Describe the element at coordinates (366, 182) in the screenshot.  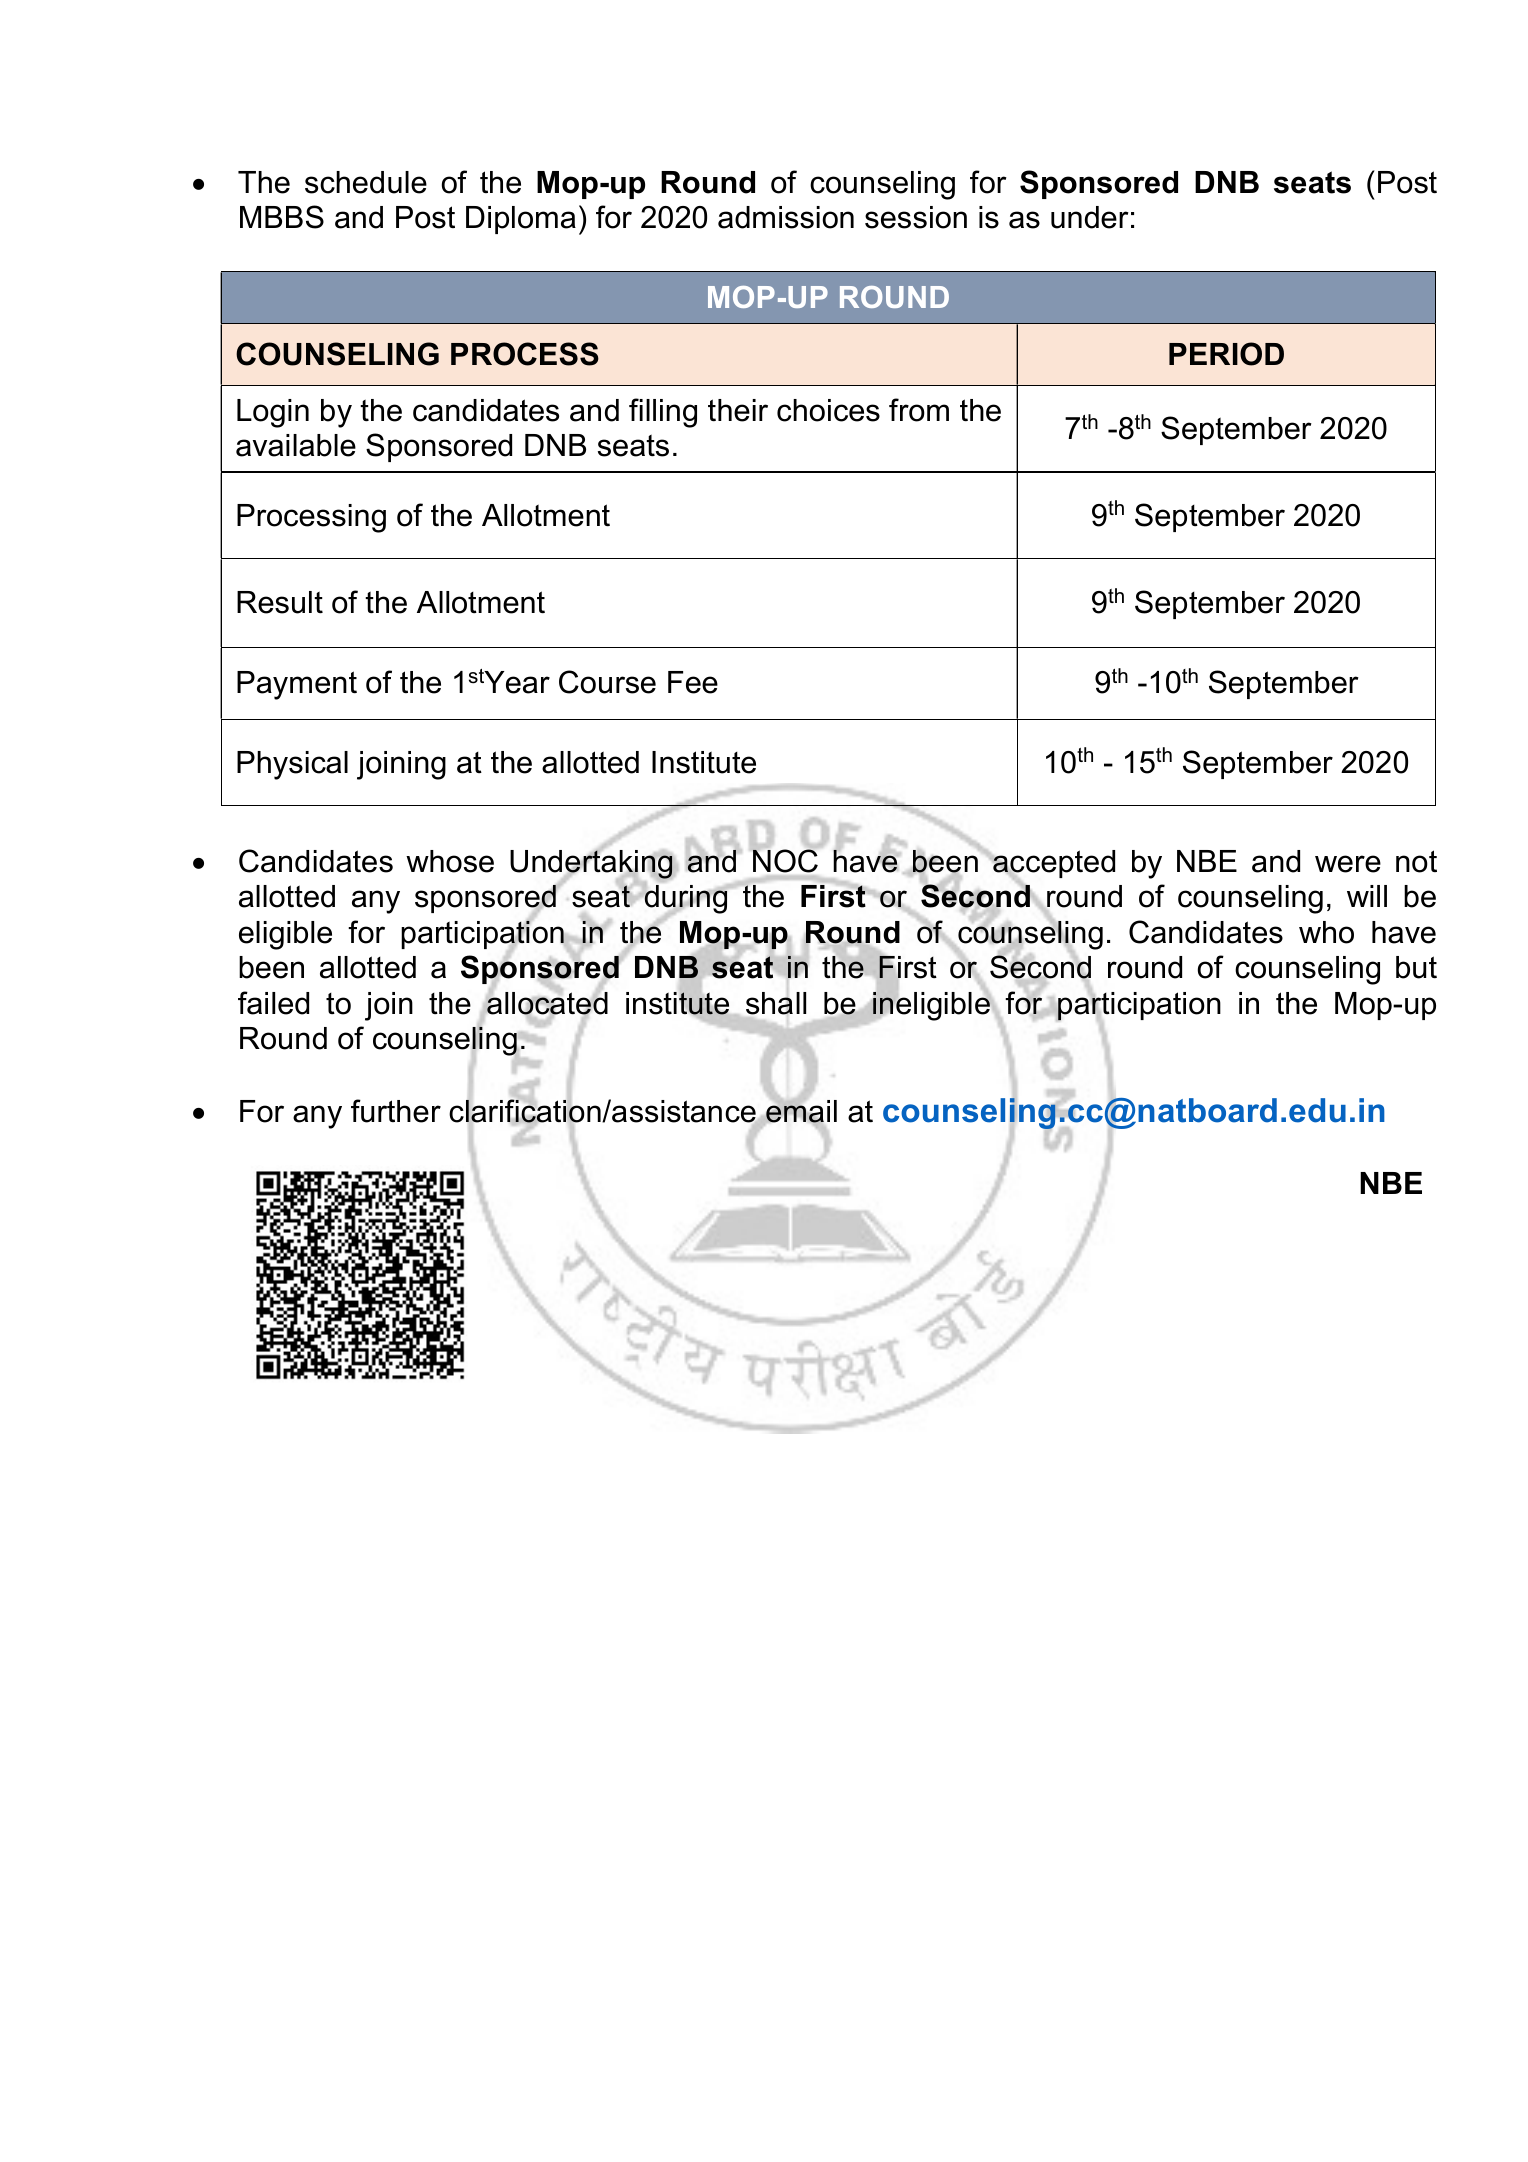
I see `schedule` at that location.
